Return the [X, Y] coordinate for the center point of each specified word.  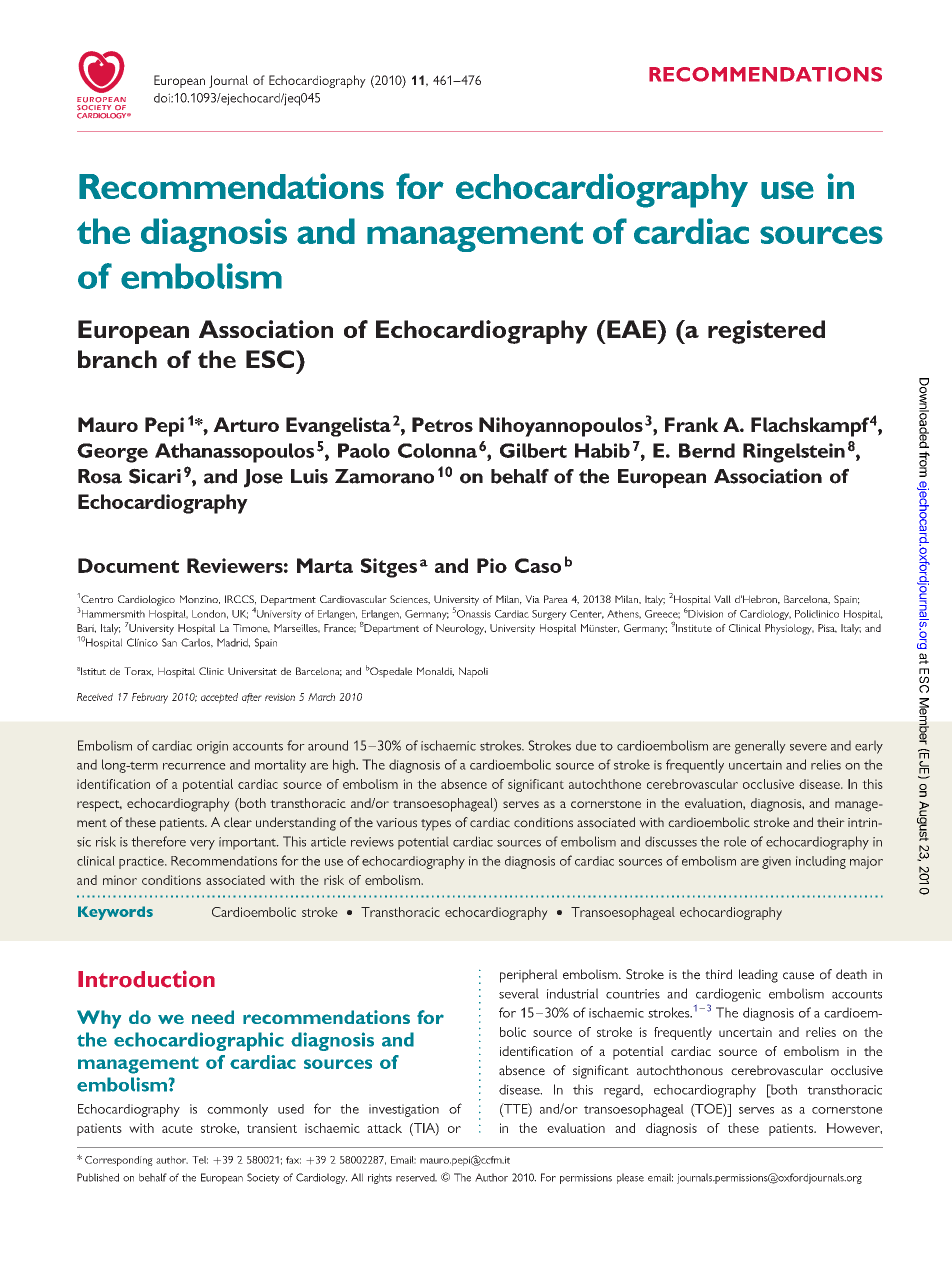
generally [760, 747]
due [586, 745]
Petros [442, 424]
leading [758, 976]
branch [117, 359]
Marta [325, 565]
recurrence [194, 766]
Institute [694, 628]
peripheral [529, 976]
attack [384, 1128]
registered [766, 332]
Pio [492, 565]
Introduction [146, 979]
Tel [200, 1160]
